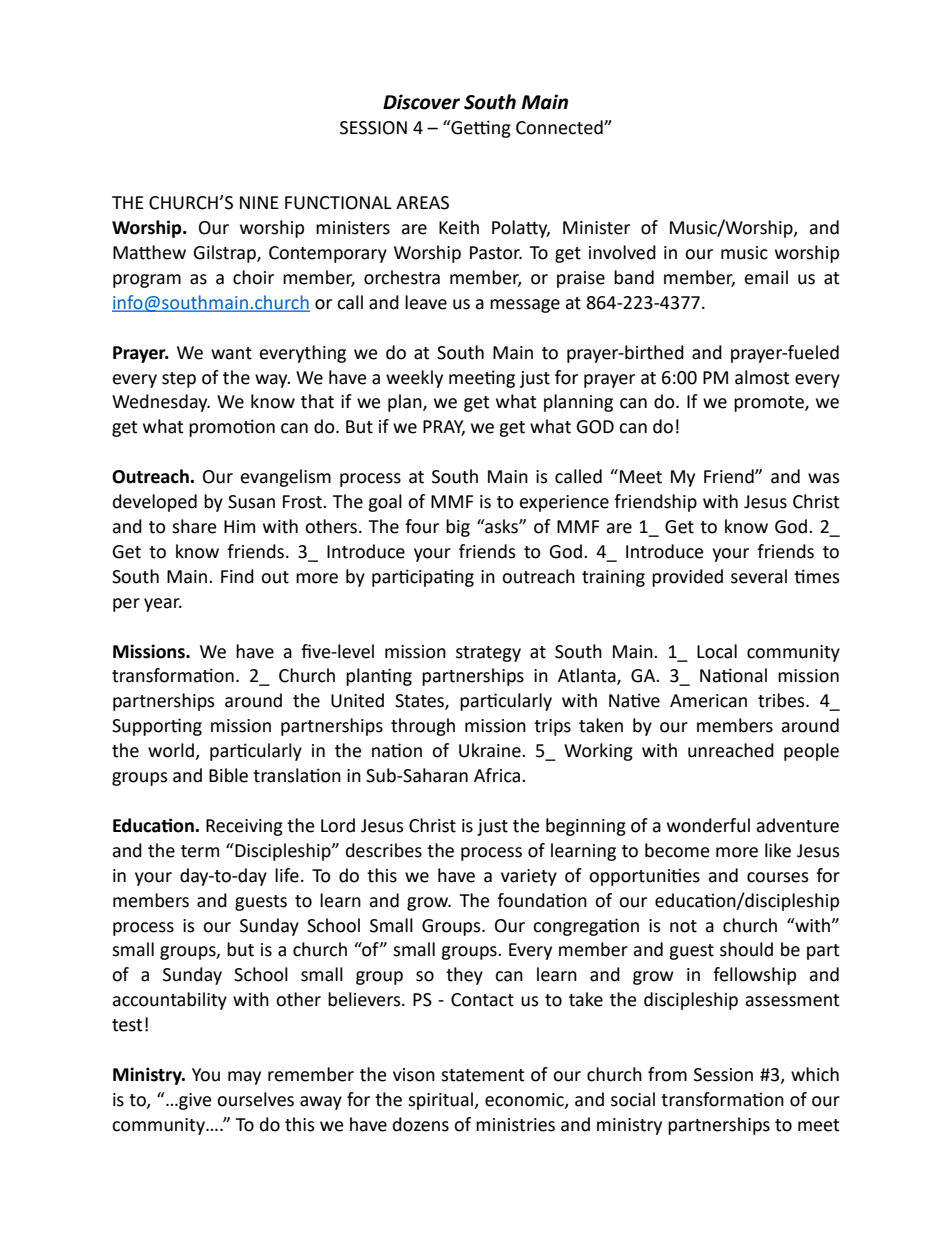 The image size is (952, 1233). What do you see at coordinates (200, 851) in the screenshot?
I see `term` at bounding box center [200, 851].
